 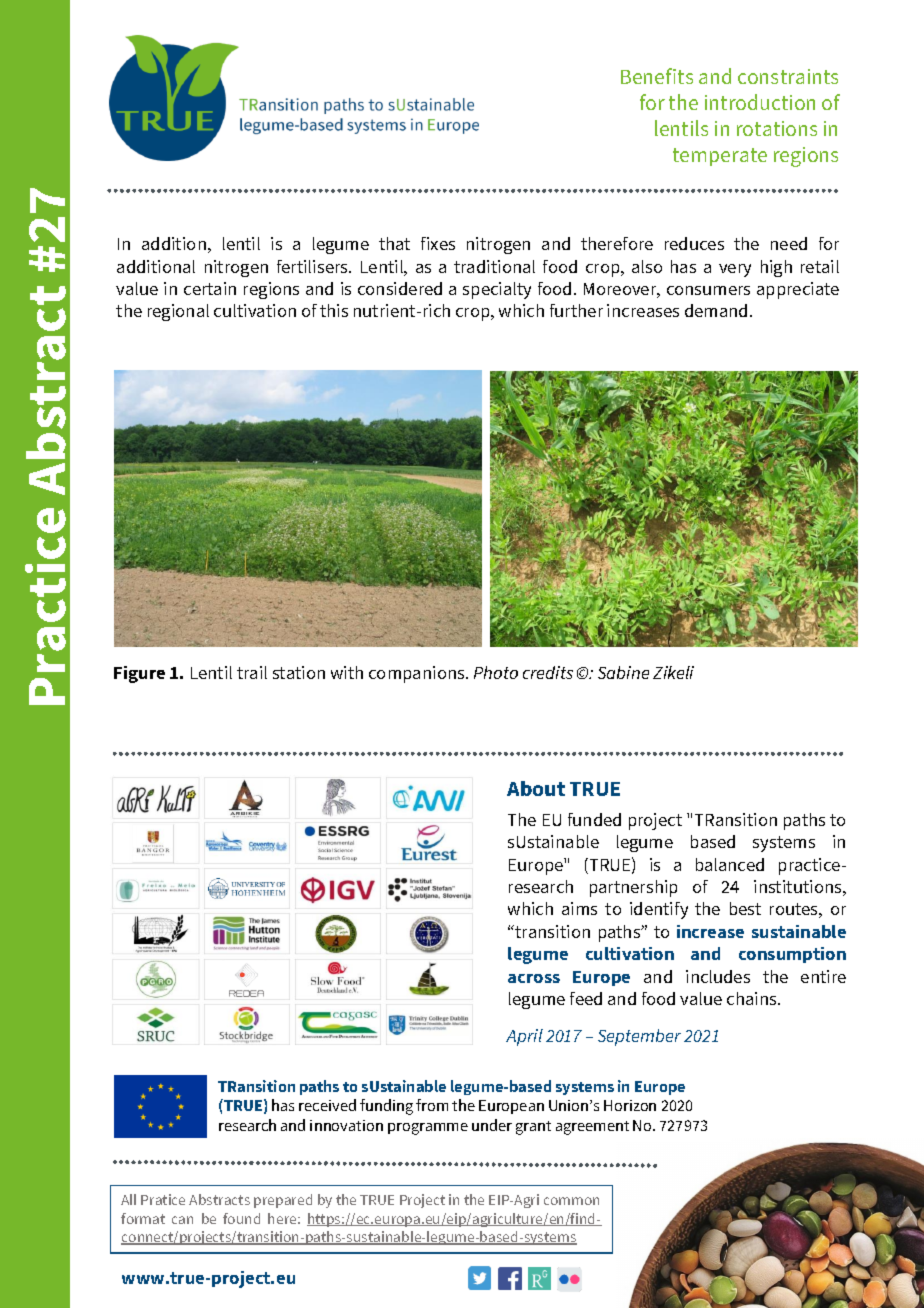 I want to click on Sabine, so click(x=623, y=672).
